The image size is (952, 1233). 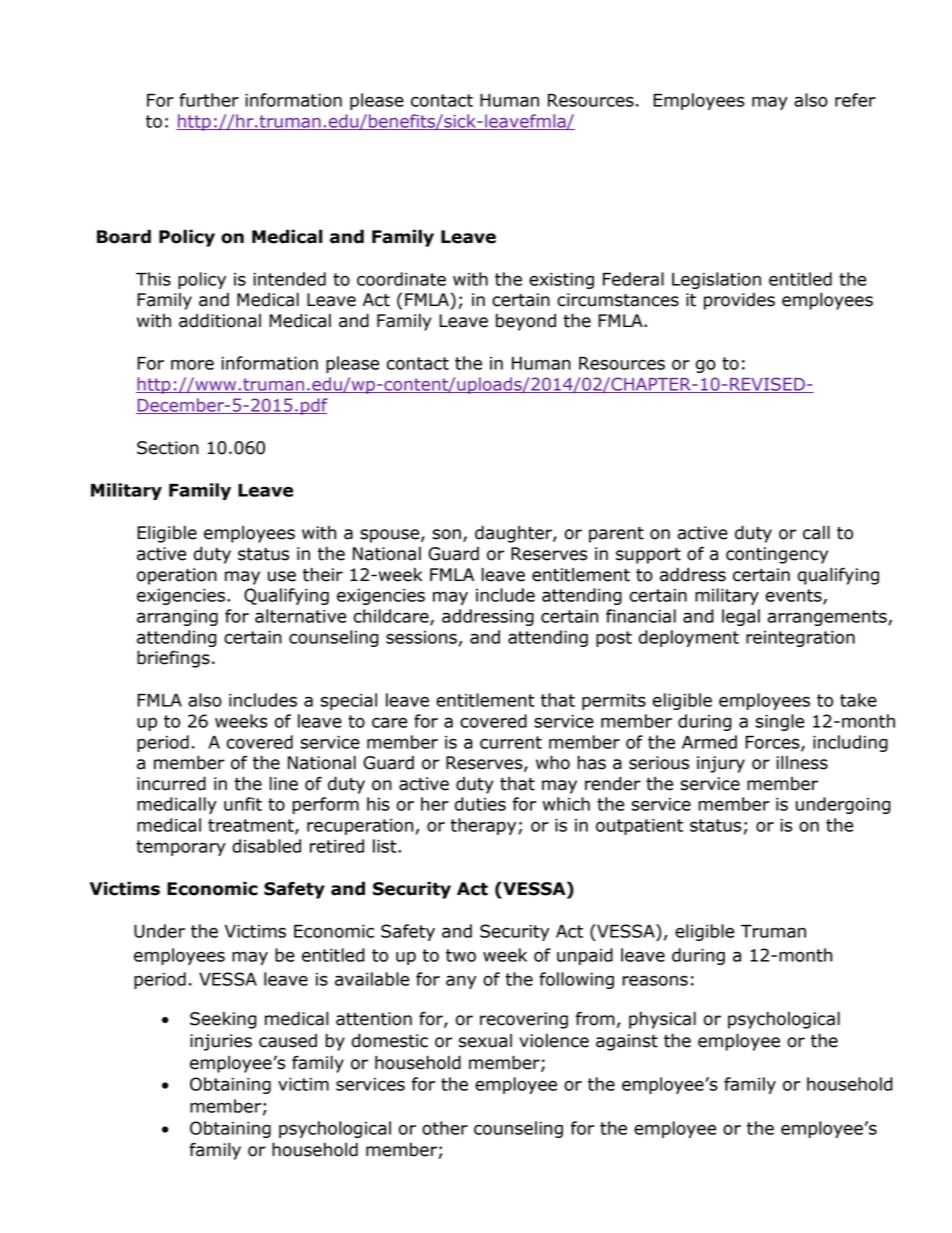 I want to click on refer, so click(x=855, y=100).
